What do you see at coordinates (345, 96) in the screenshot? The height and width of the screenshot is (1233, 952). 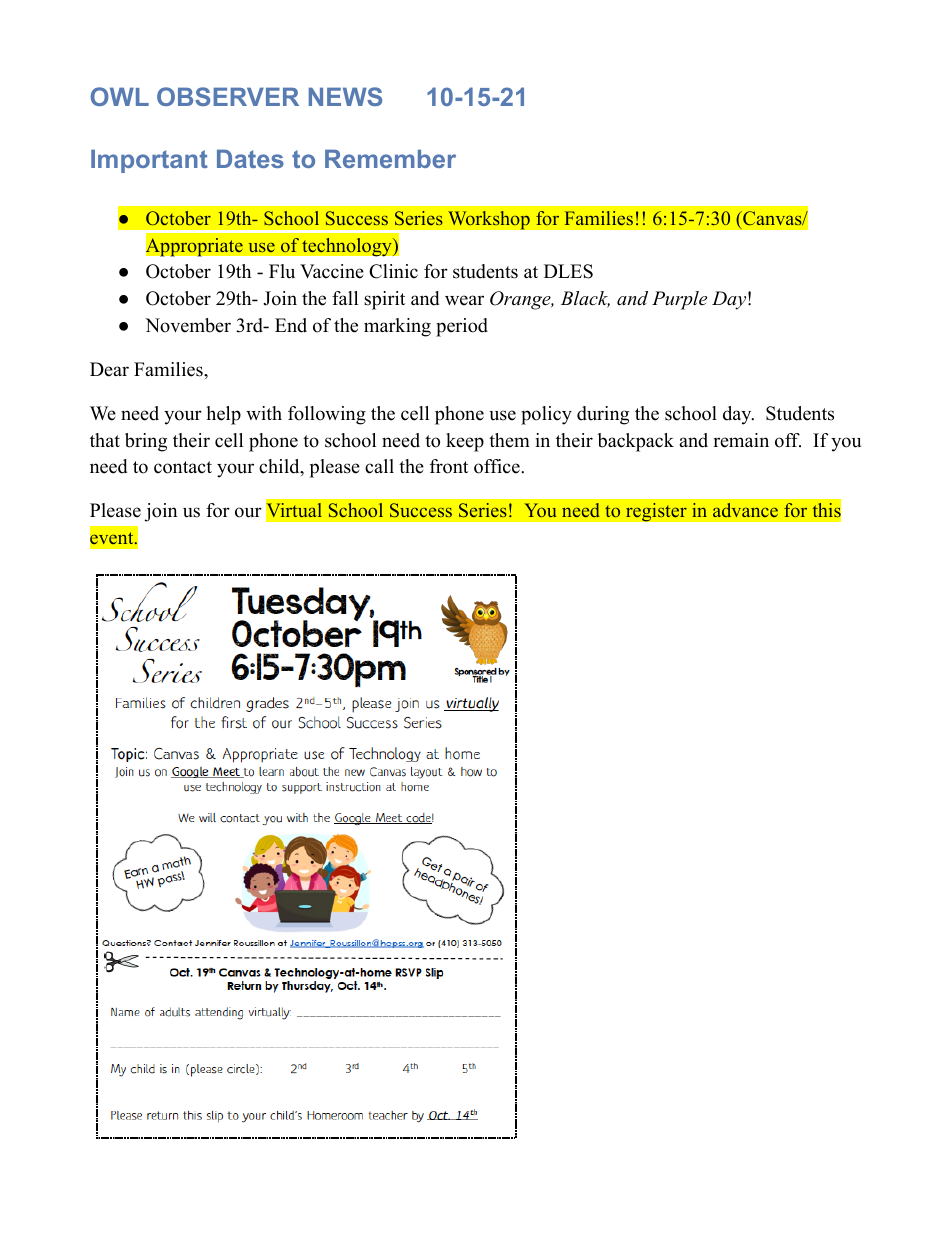 I see `NEWS` at bounding box center [345, 96].
